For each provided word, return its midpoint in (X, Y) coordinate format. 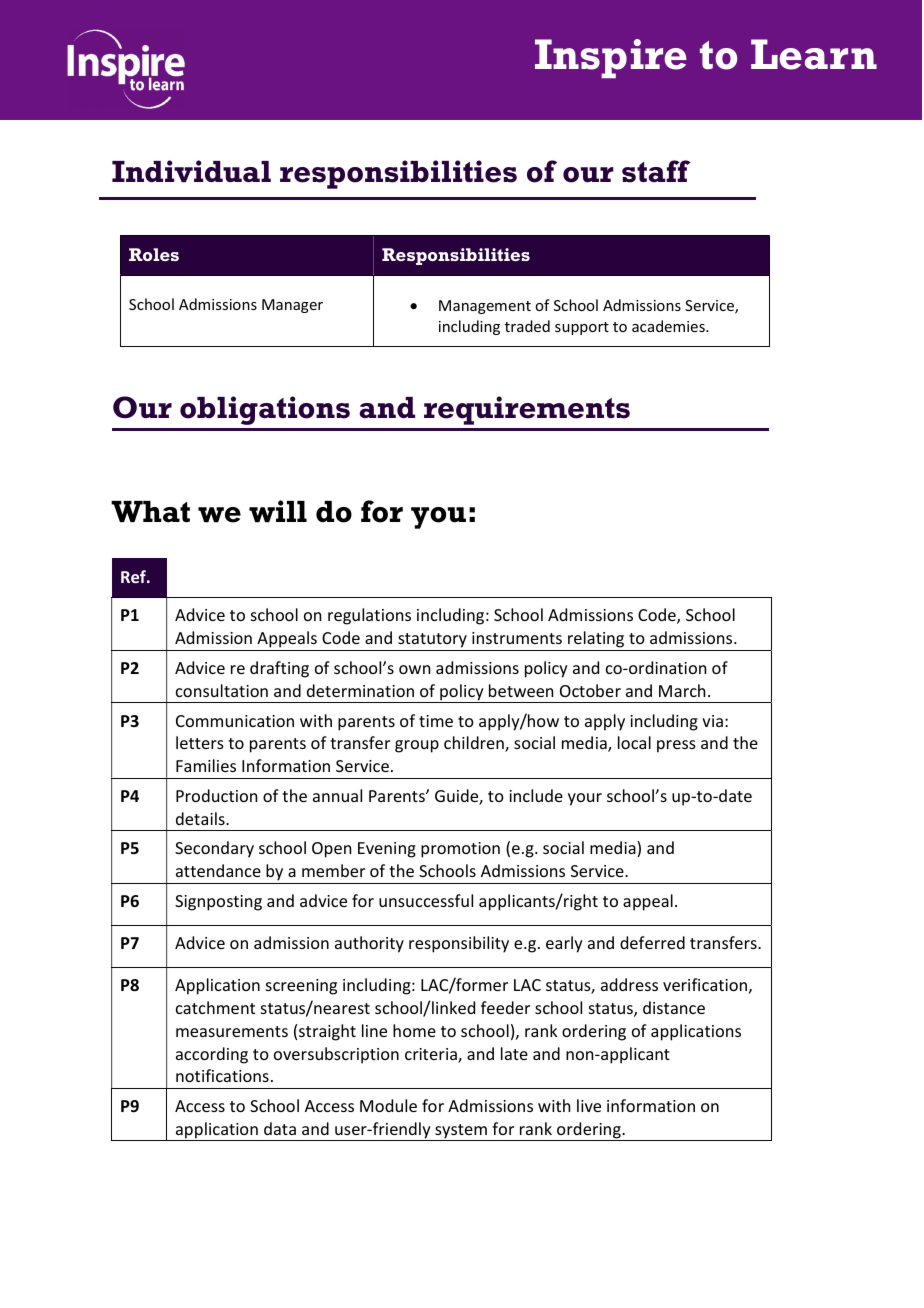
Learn (814, 54)
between (521, 690)
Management (485, 307)
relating (596, 641)
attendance (218, 870)
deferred (652, 942)
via (712, 721)
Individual (191, 171)
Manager (292, 306)
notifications (222, 1075)
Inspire (611, 58)
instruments (517, 638)
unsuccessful (426, 900)
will (278, 511)
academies (669, 326)
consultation (222, 690)
